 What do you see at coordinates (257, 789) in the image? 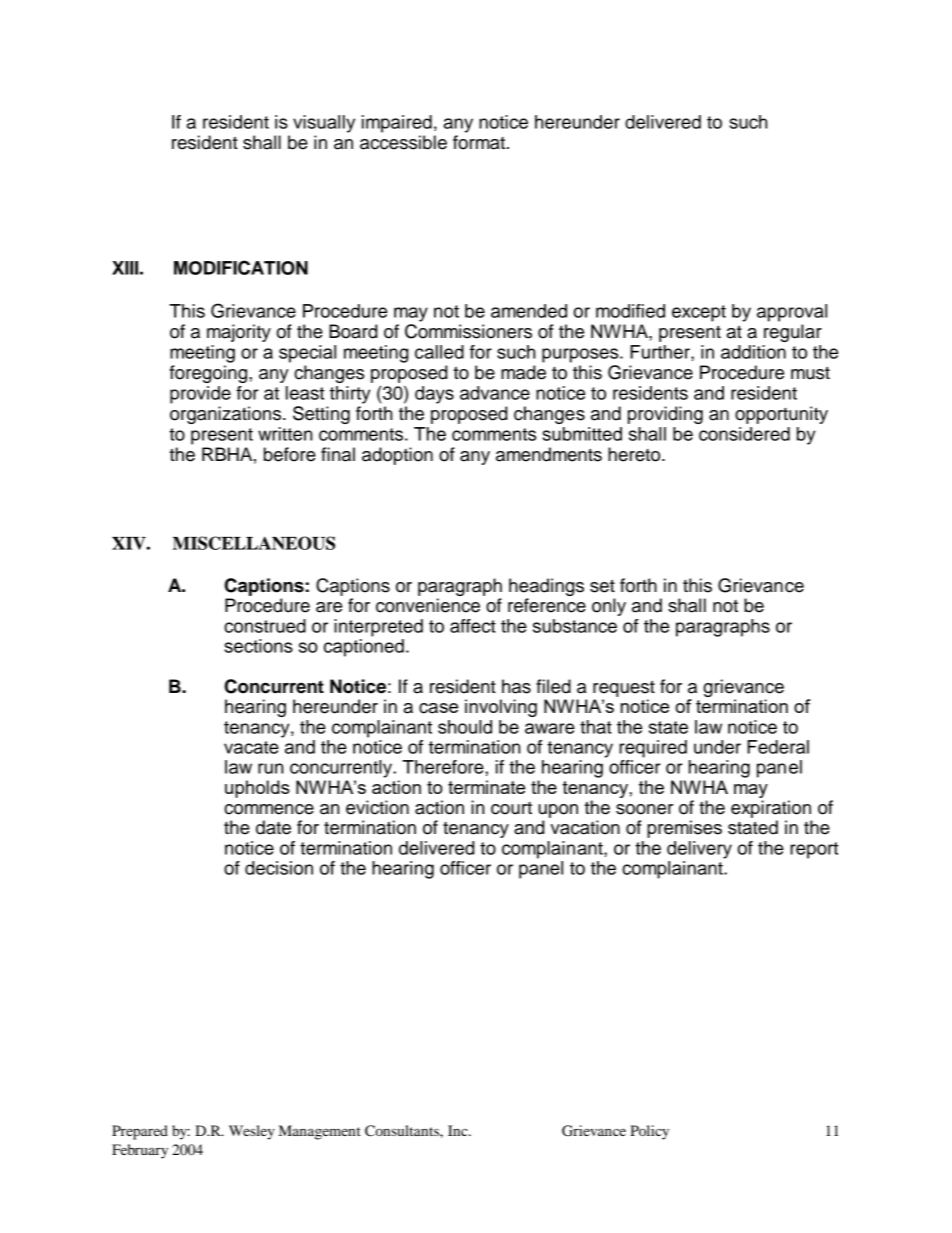
I see `upholds` at bounding box center [257, 789].
